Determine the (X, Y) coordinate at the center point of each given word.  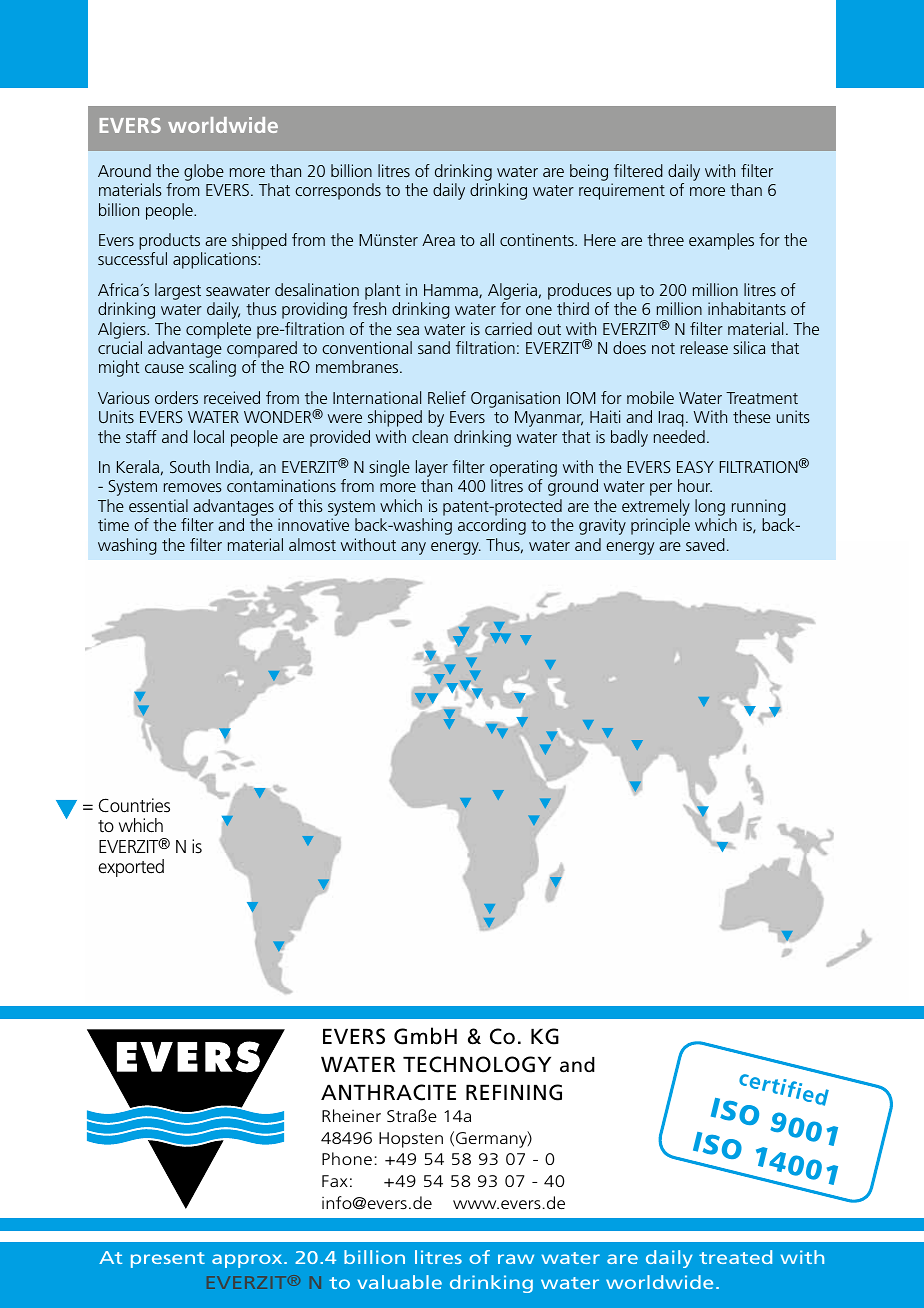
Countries (134, 805)
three (665, 239)
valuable (400, 1282)
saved (705, 544)
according (492, 526)
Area (438, 240)
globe (204, 172)
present (168, 1260)
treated (735, 1257)
